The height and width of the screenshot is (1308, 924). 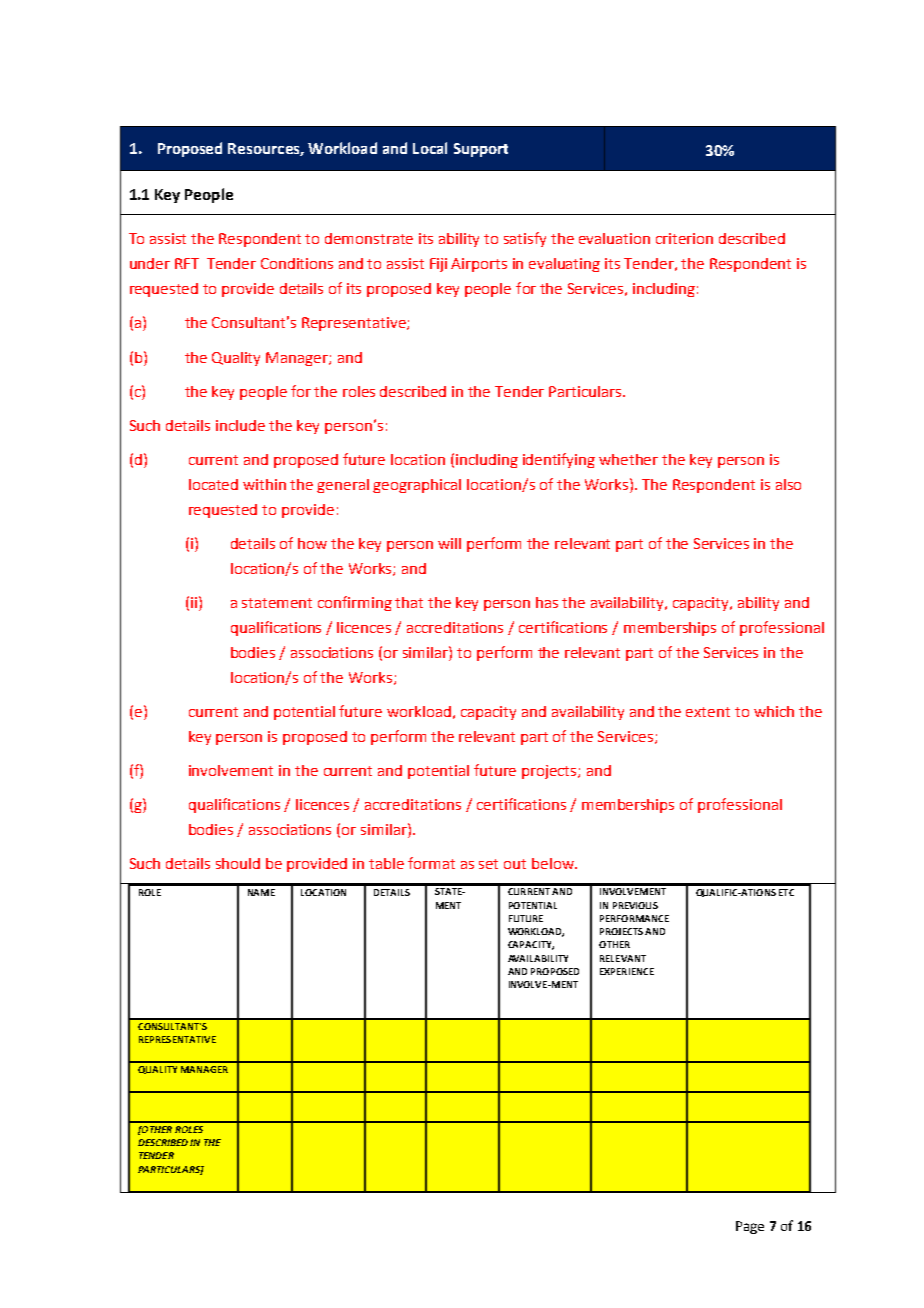 What do you see at coordinates (684, 238) in the screenshot?
I see `criterion` at bounding box center [684, 238].
